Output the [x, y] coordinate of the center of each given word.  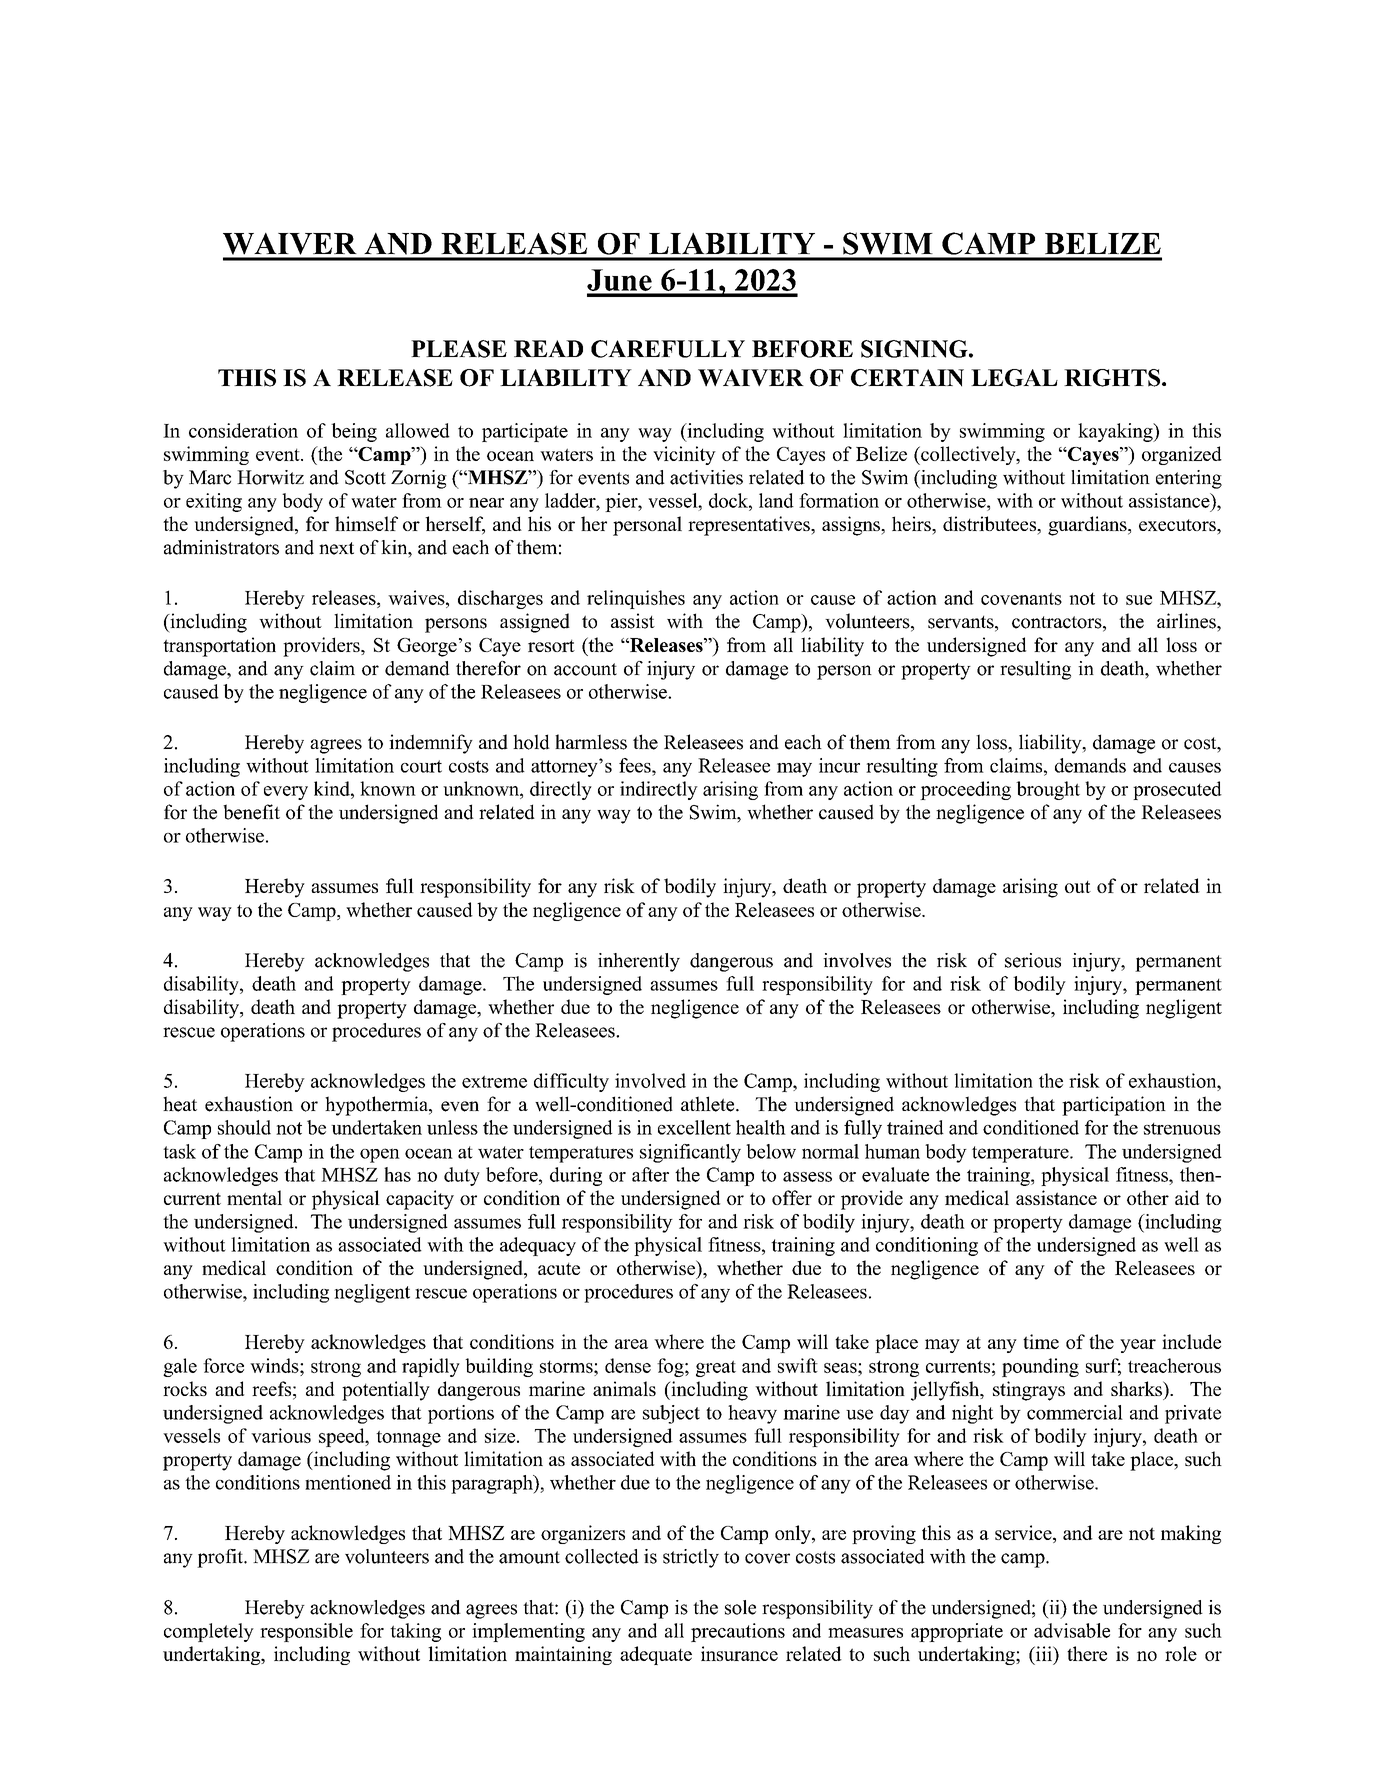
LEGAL [1014, 378]
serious [1033, 960]
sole [740, 1607]
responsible [306, 1632]
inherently [639, 962]
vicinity [684, 455]
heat [180, 1104]
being [354, 432]
